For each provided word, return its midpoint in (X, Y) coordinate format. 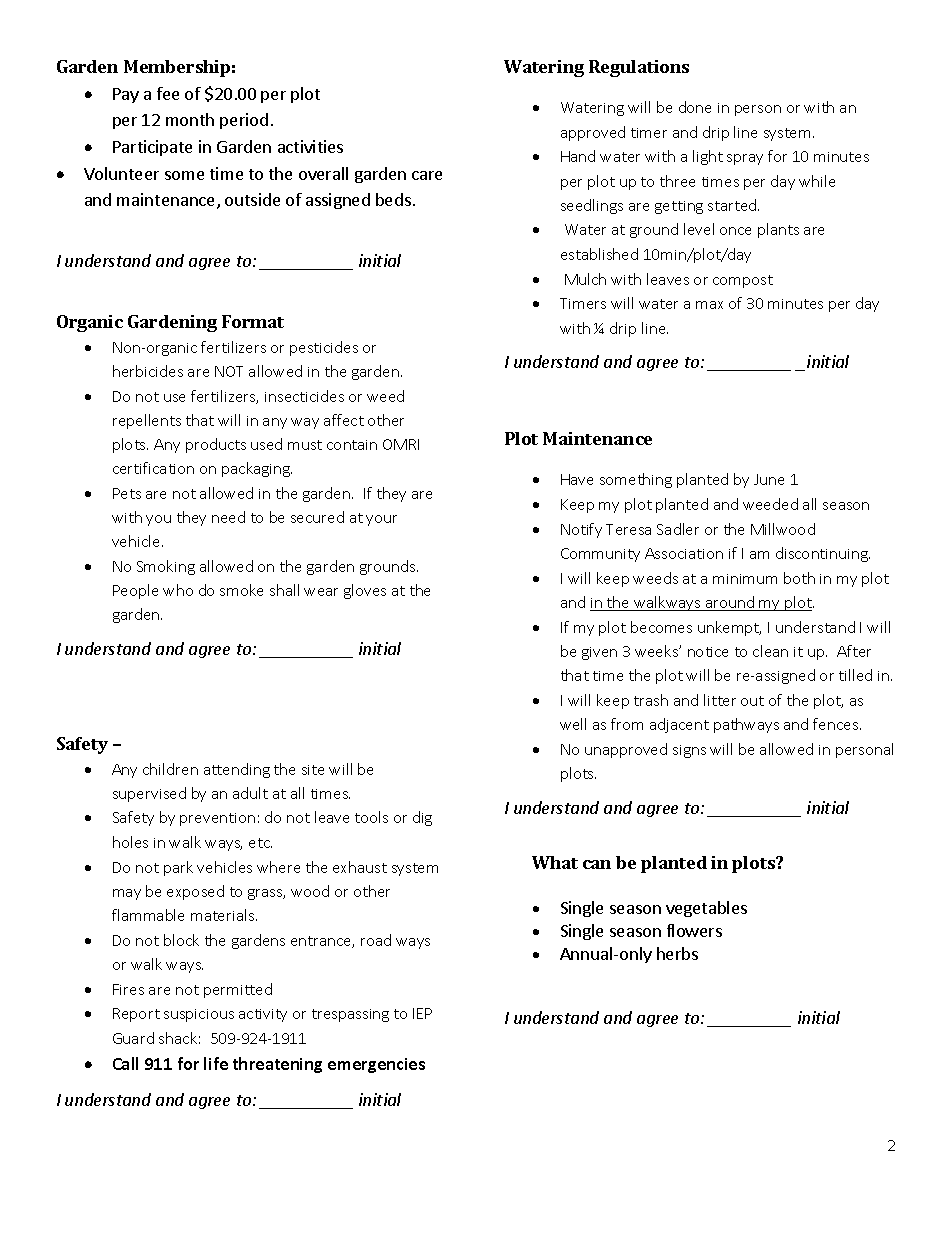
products (216, 445)
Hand (578, 156)
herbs (677, 953)
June (769, 479)
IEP (422, 1013)
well (573, 724)
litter (720, 700)
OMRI (401, 444)
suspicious (199, 1015)
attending (237, 770)
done (695, 107)
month (190, 119)
